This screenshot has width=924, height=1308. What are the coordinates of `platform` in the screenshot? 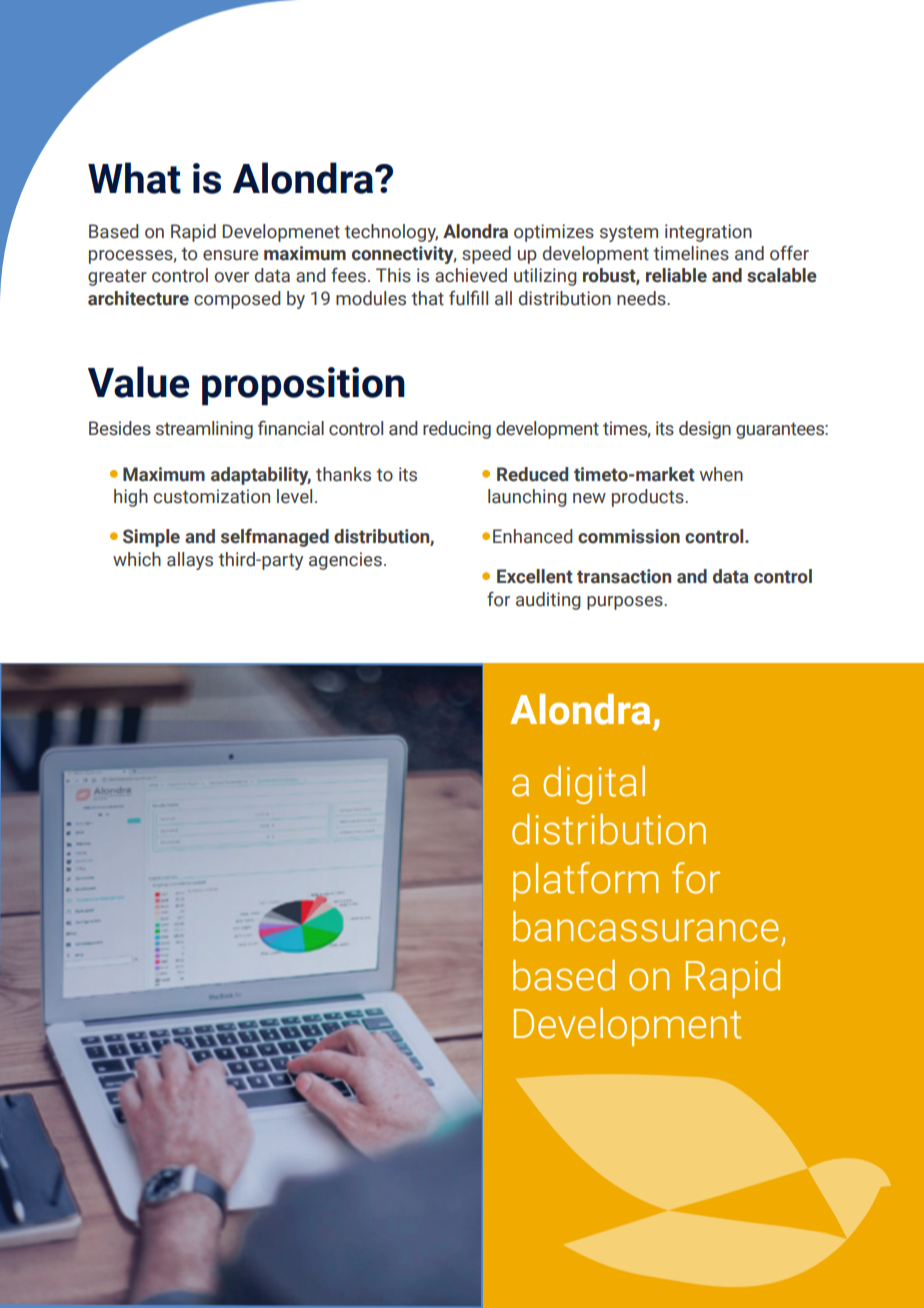 It's located at (585, 881).
